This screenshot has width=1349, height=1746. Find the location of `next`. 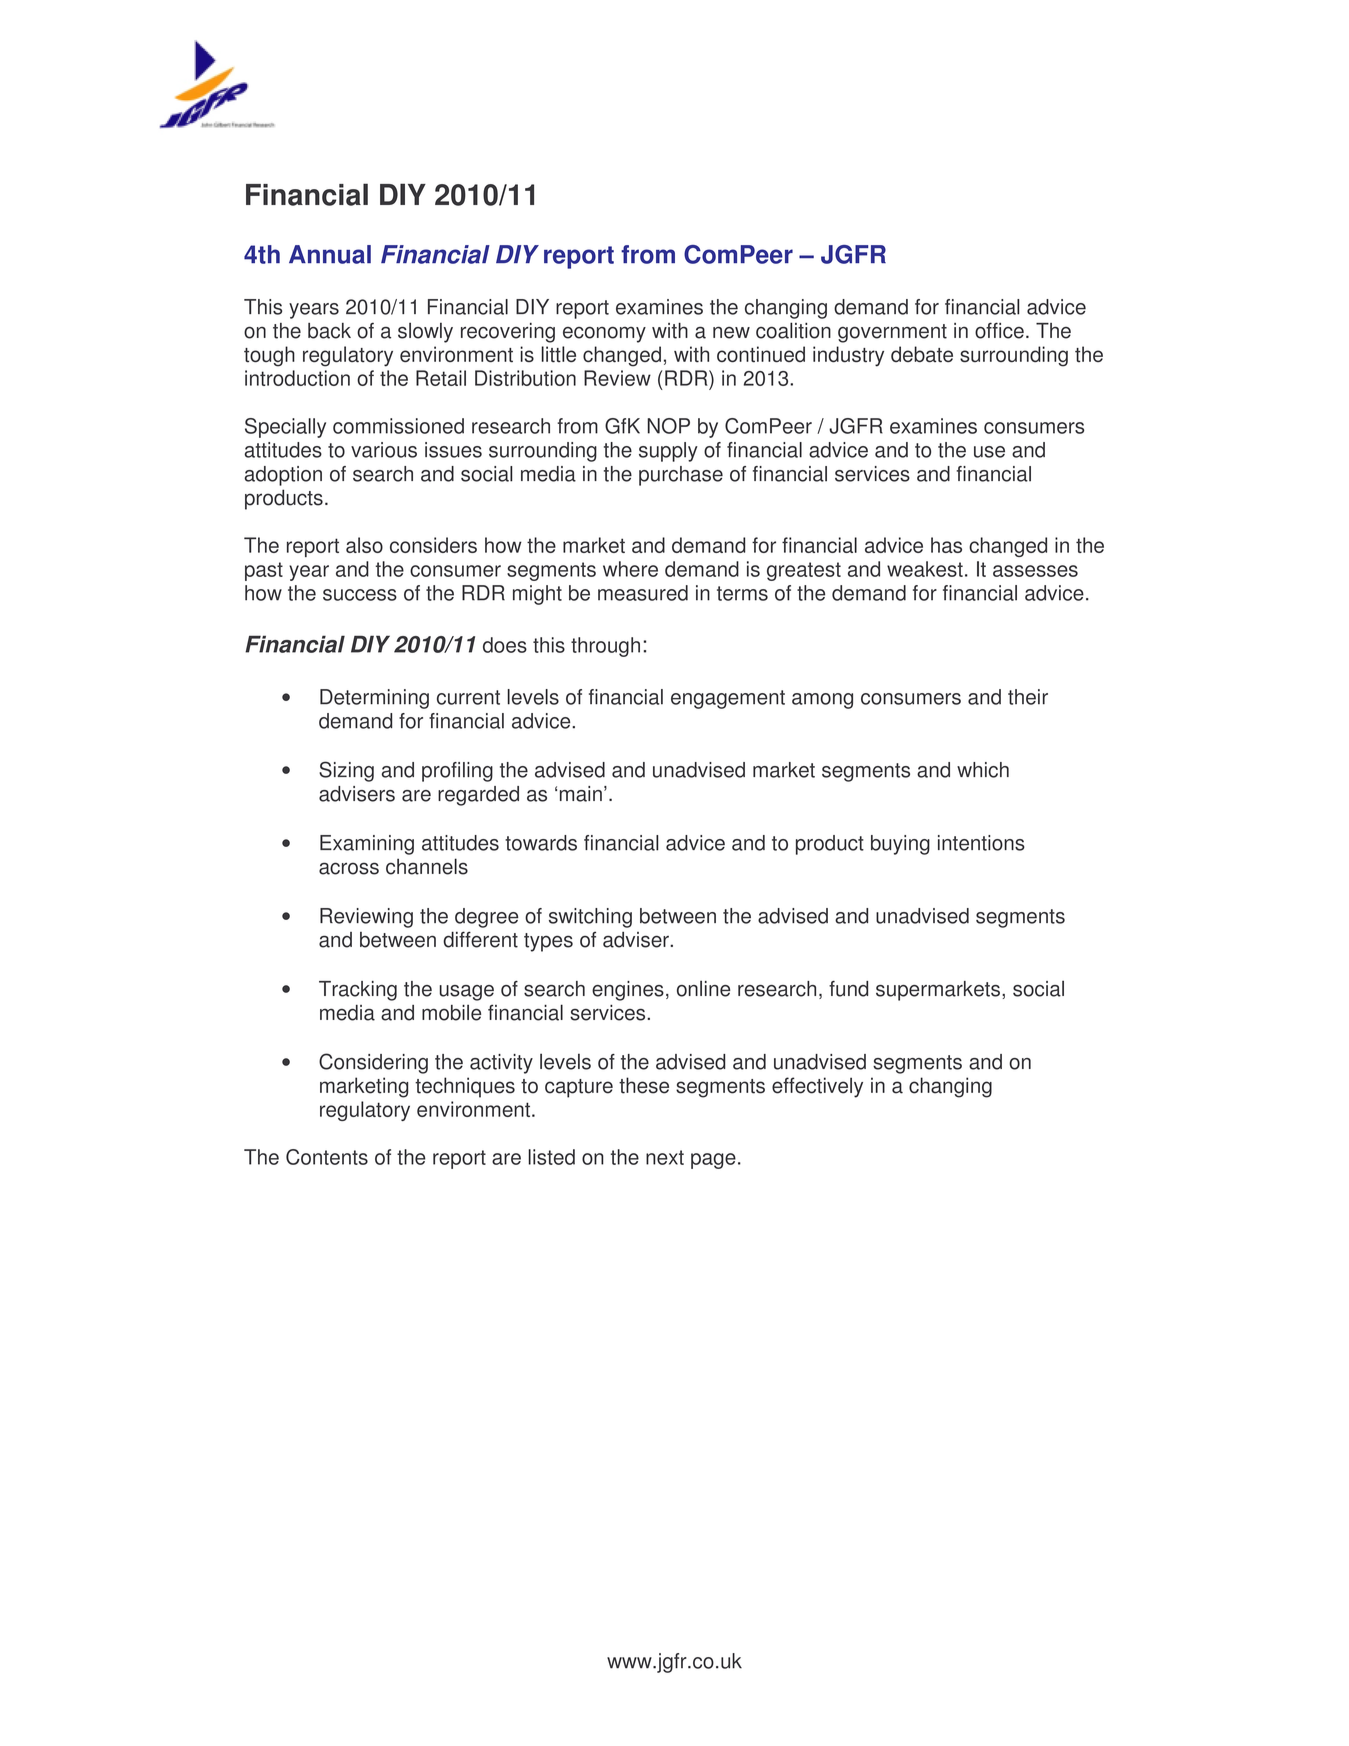

next is located at coordinates (665, 1157).
